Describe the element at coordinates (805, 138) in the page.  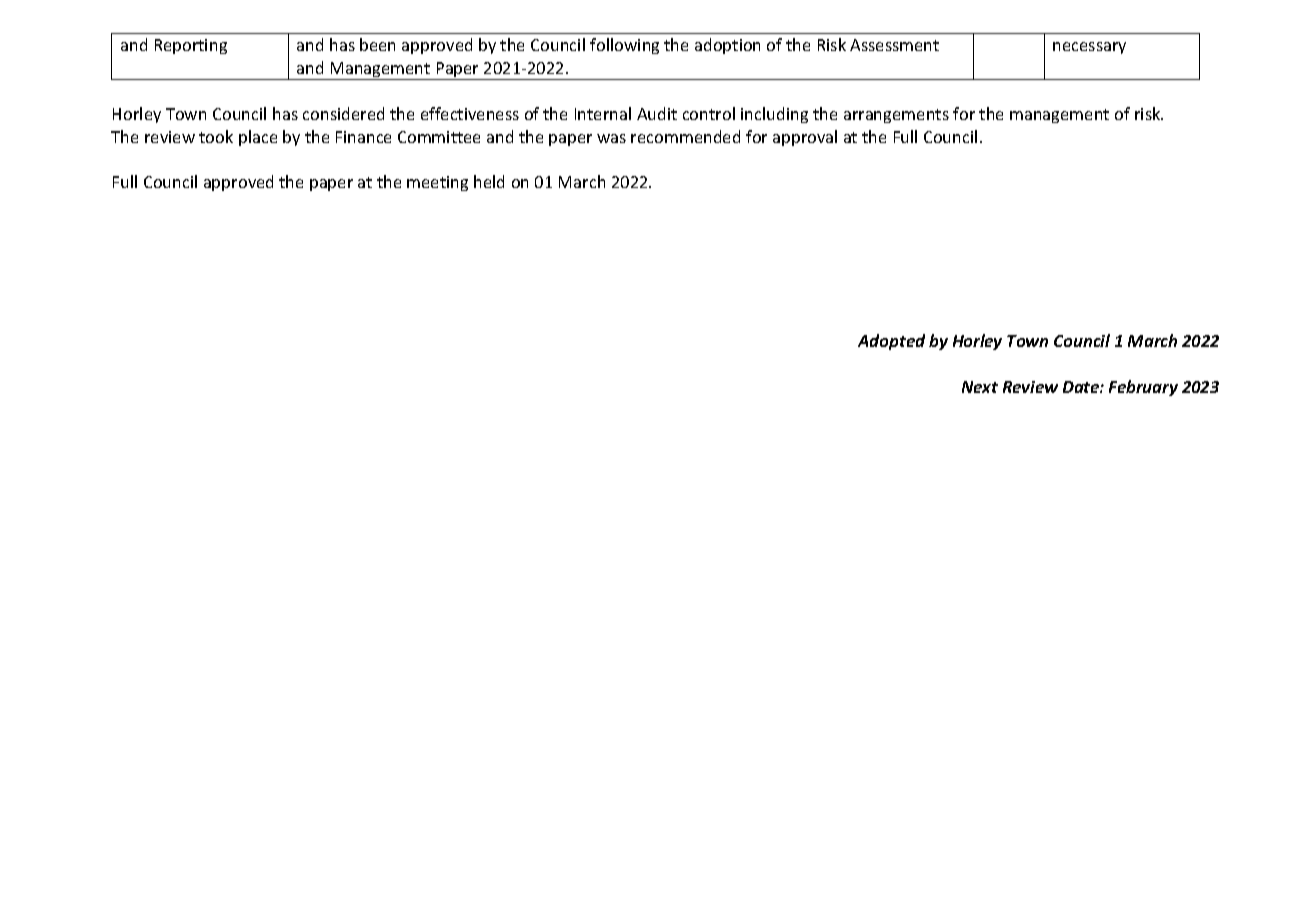
I see `approval` at that location.
